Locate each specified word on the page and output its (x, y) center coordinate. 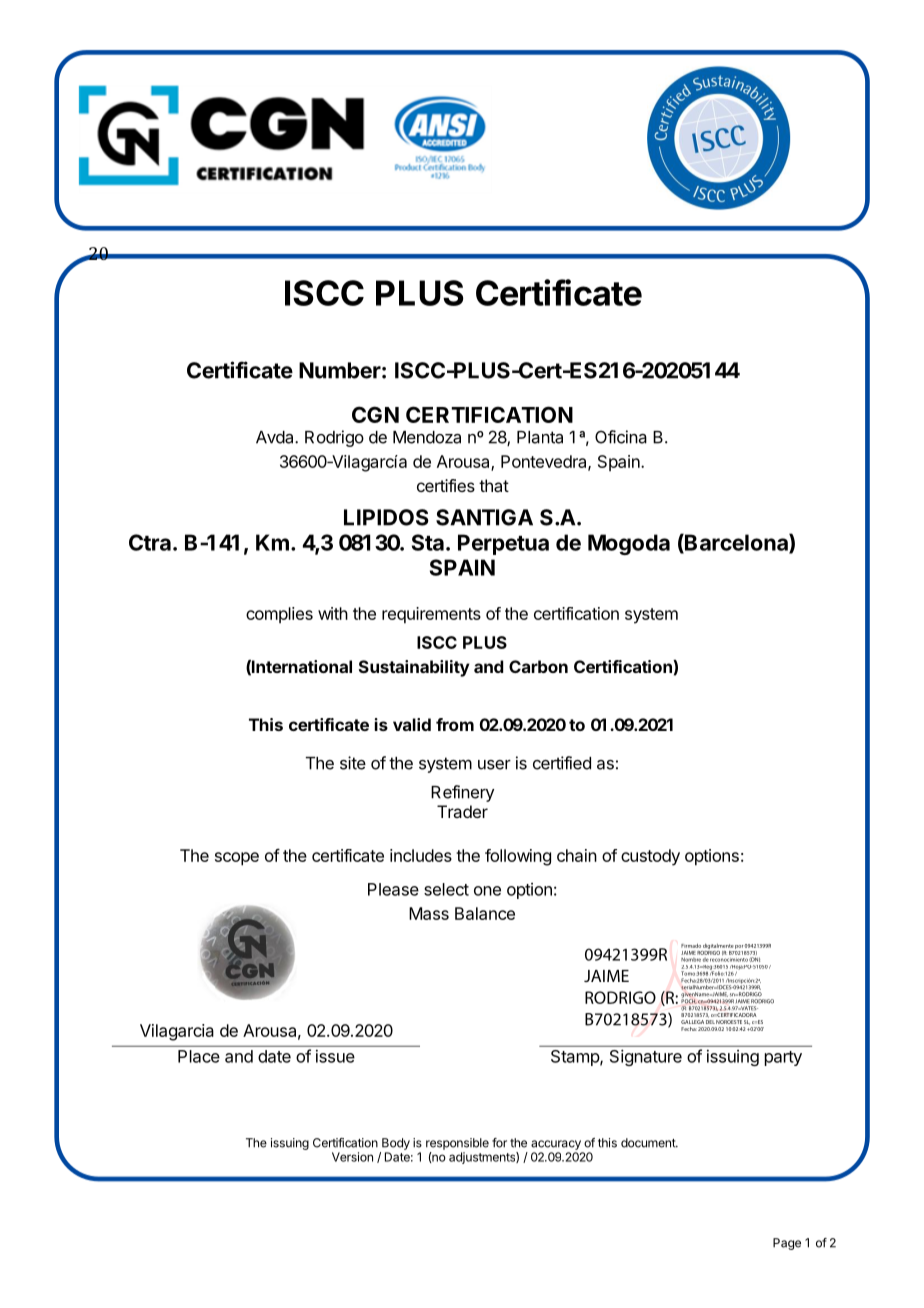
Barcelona (736, 543)
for (499, 1143)
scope (237, 859)
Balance (485, 913)
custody (650, 857)
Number (340, 370)
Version (352, 1157)
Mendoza (427, 437)
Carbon (538, 666)
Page (787, 1244)
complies (279, 615)
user (494, 765)
